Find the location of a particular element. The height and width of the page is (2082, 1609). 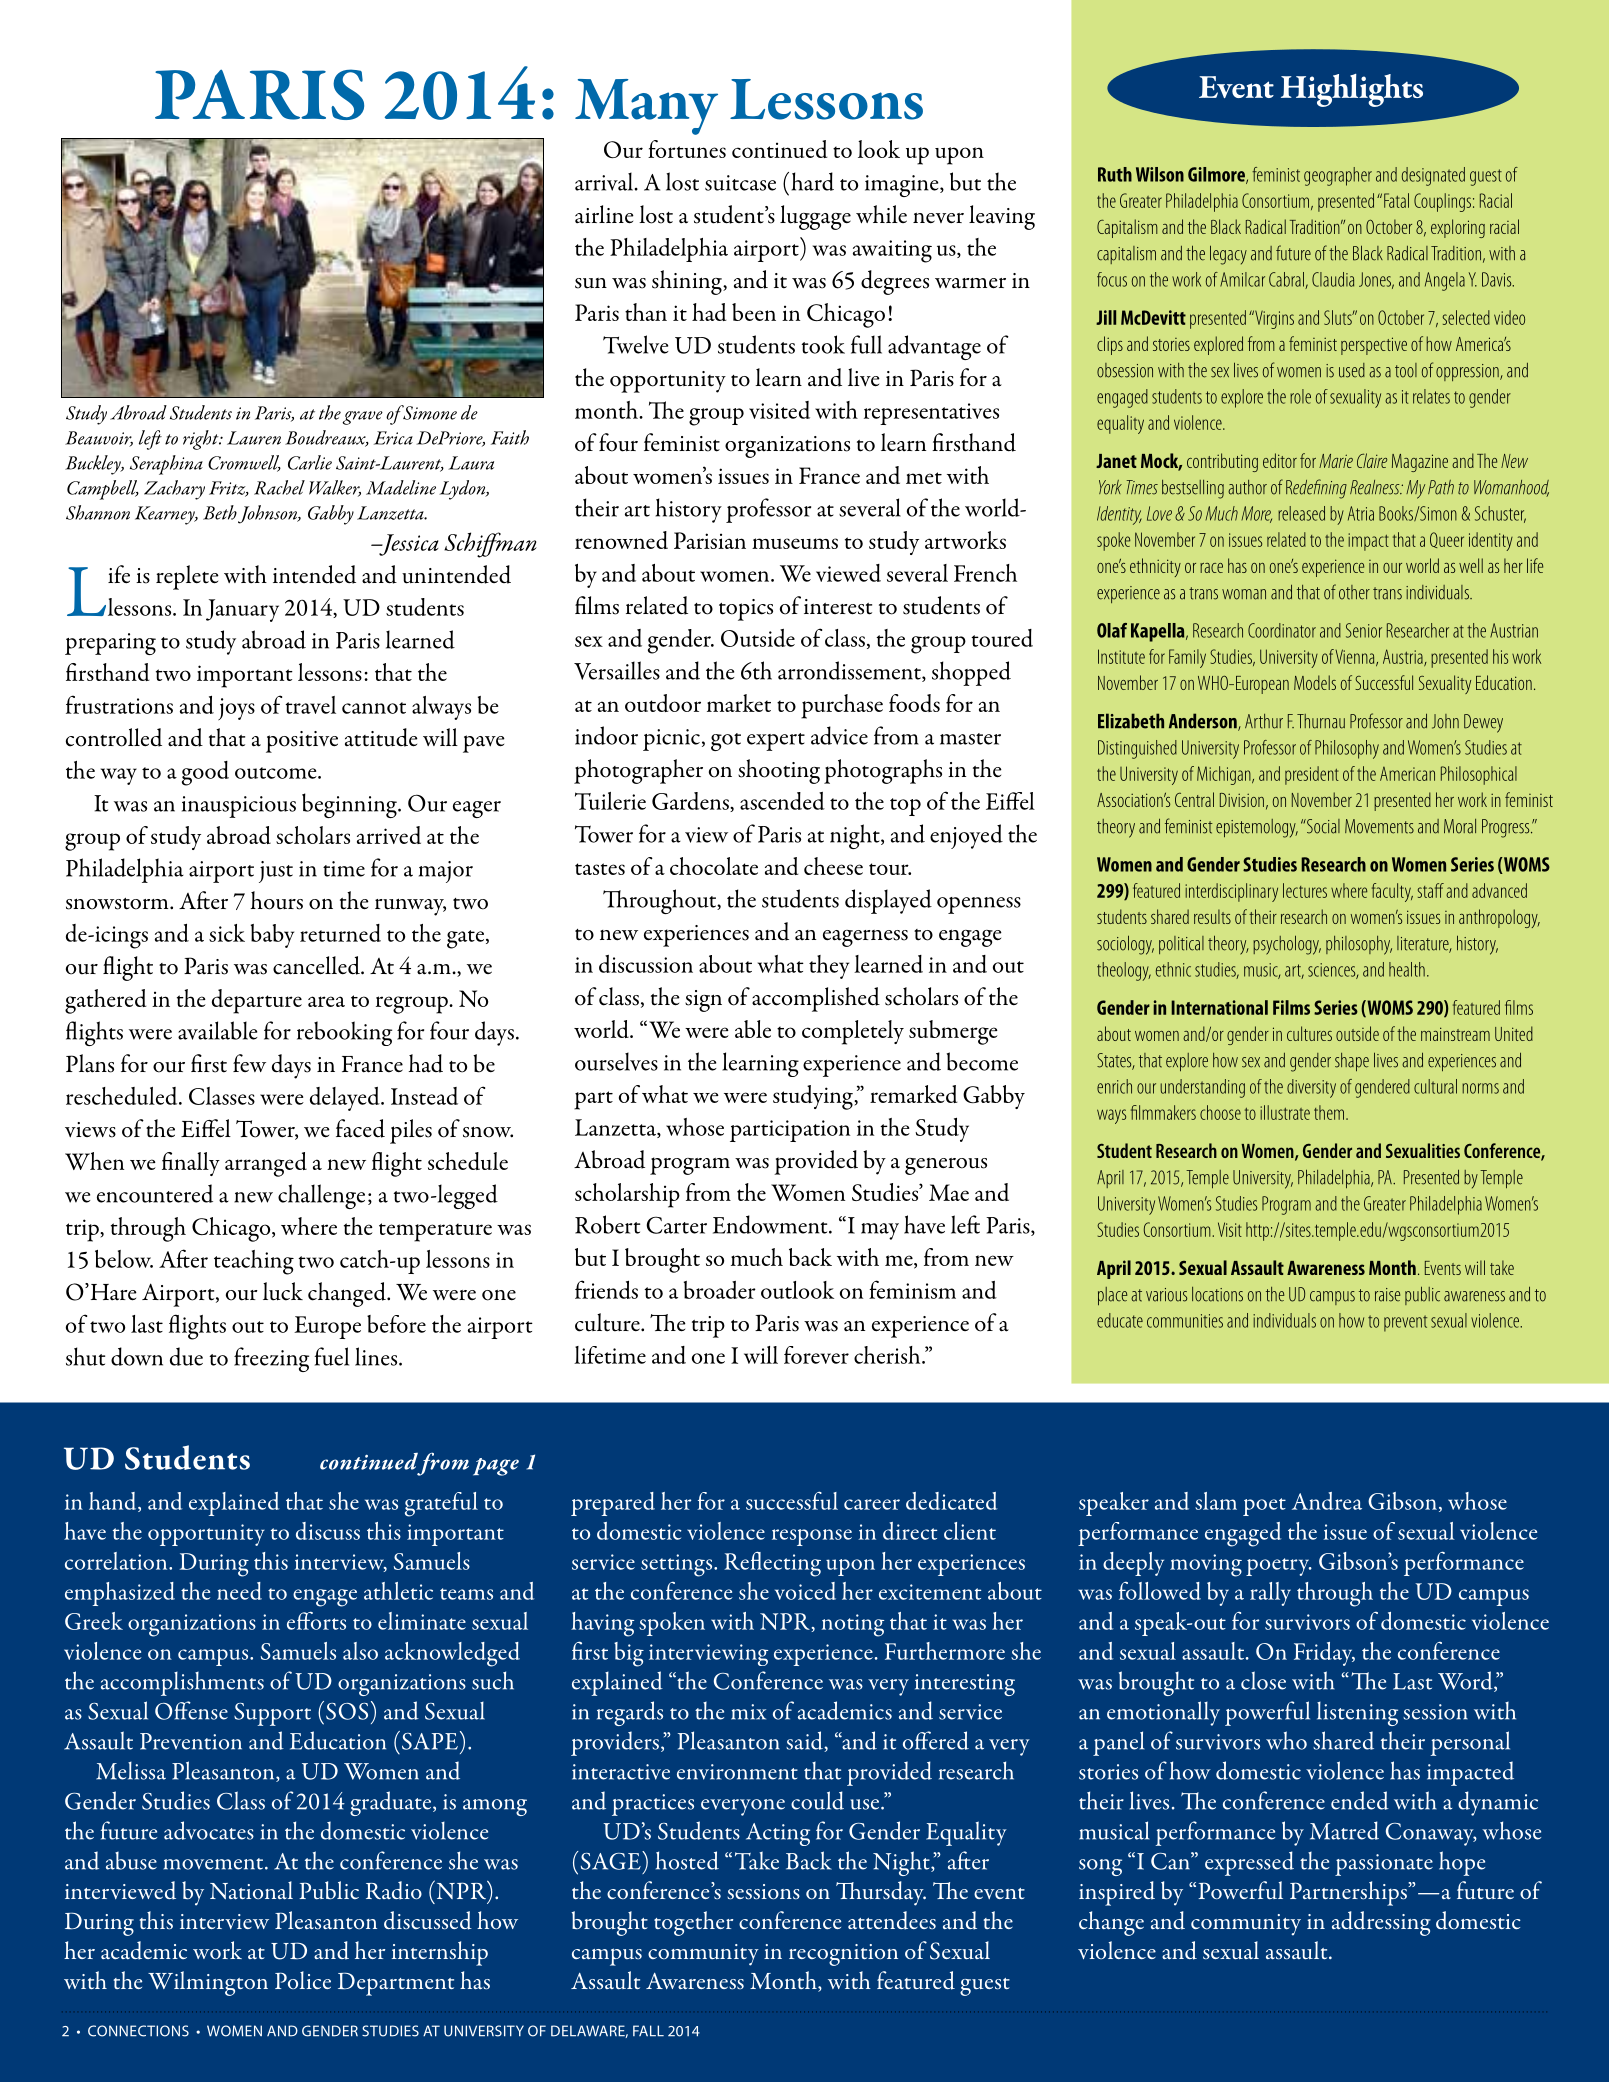

arrival is located at coordinates (605, 181).
